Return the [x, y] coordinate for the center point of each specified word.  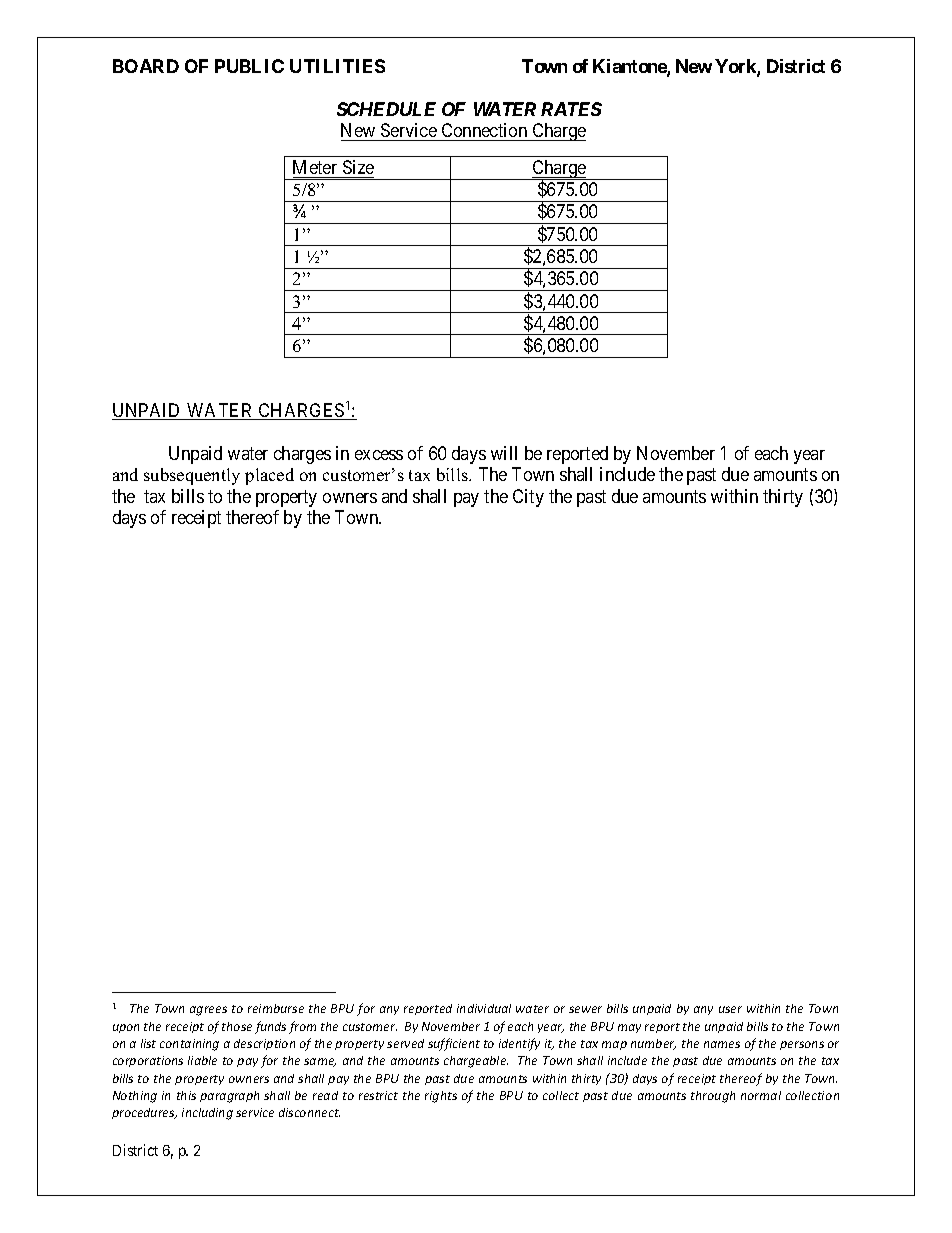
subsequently [192, 476]
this [186, 1095]
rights [441, 1097]
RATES [571, 109]
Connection [484, 132]
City [528, 498]
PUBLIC [249, 66]
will [504, 453]
